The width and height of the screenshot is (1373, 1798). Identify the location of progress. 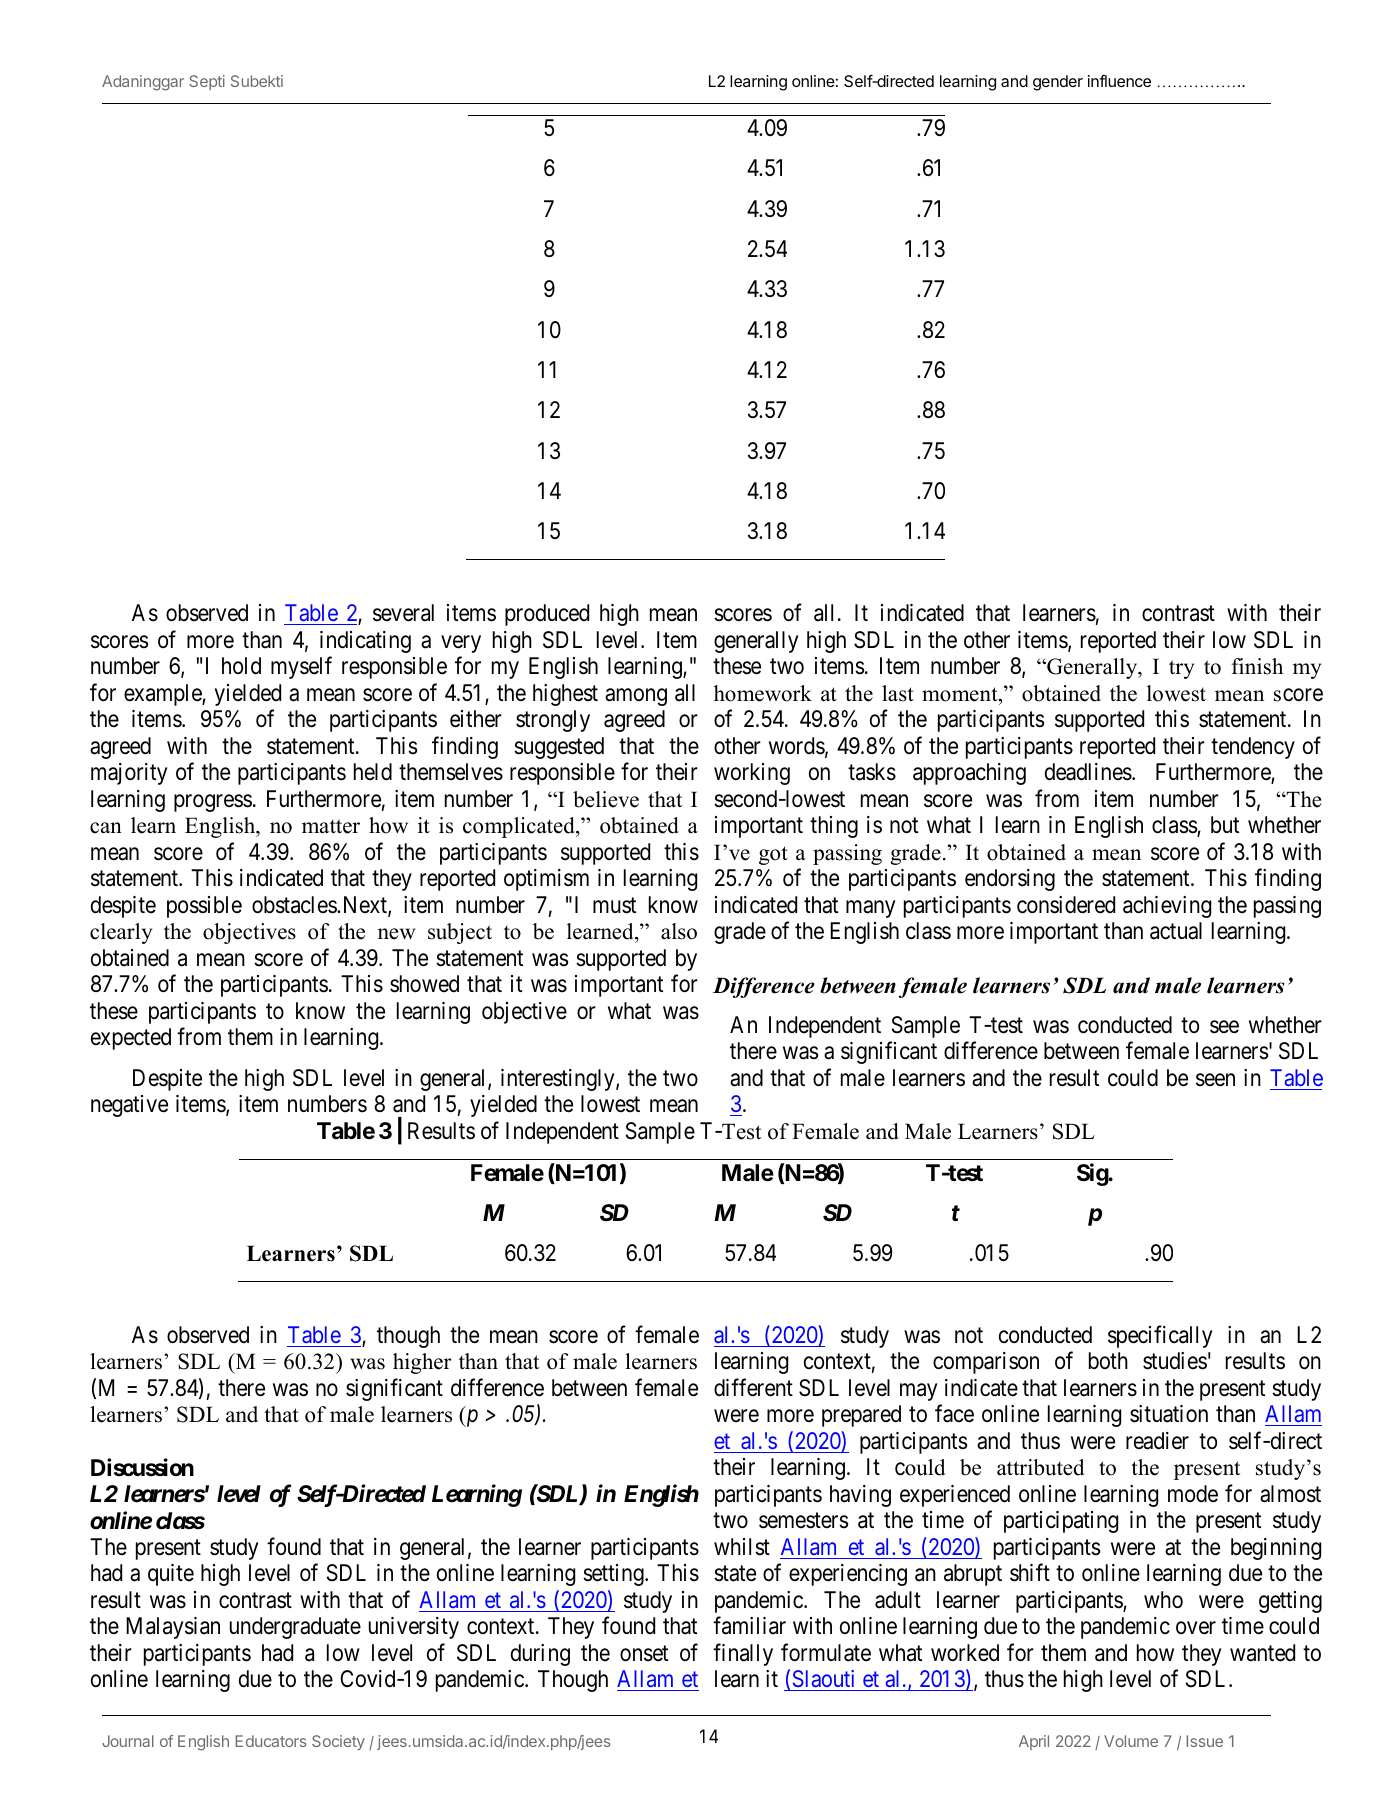
(213, 803).
